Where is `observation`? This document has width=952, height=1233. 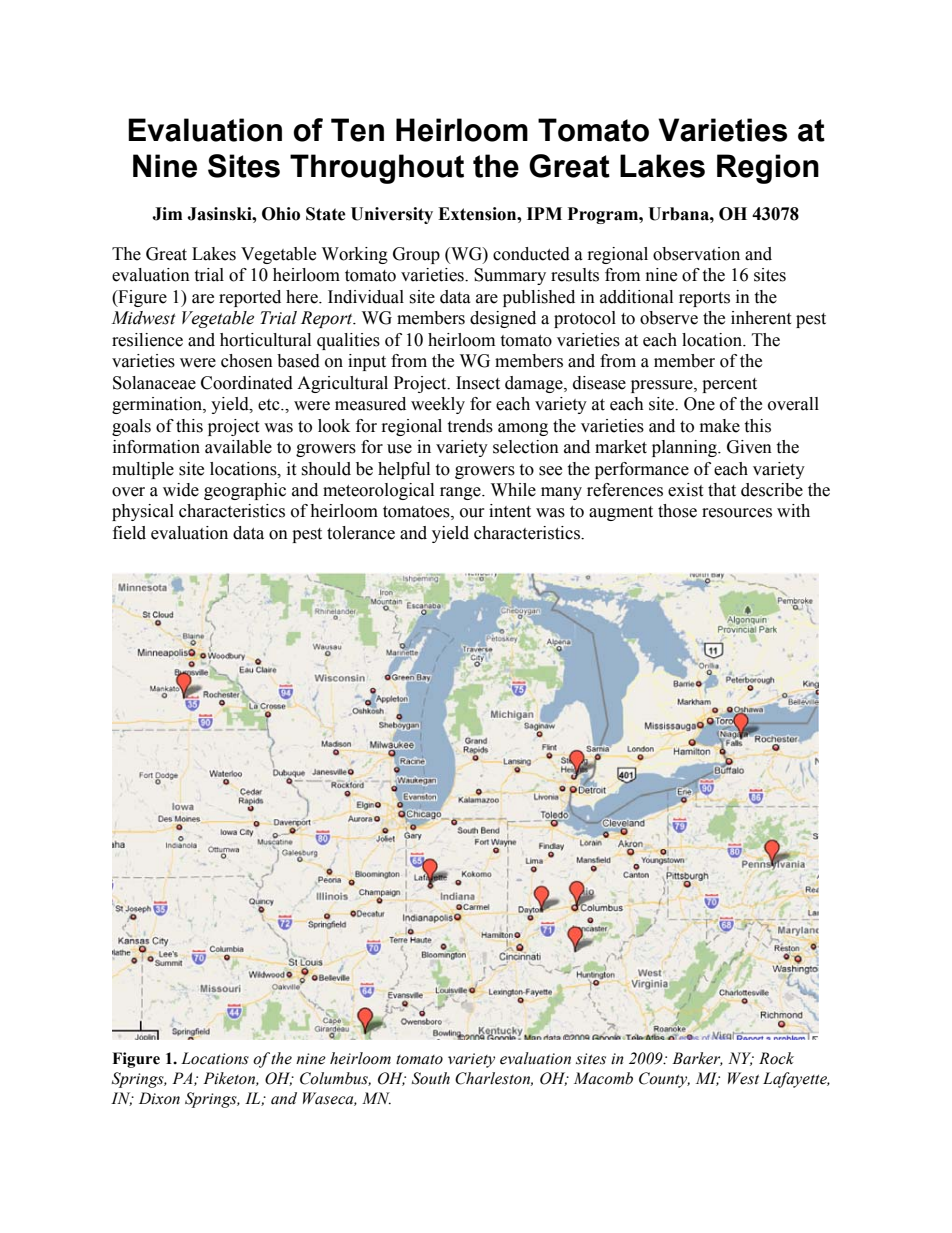
observation is located at coordinates (696, 254).
